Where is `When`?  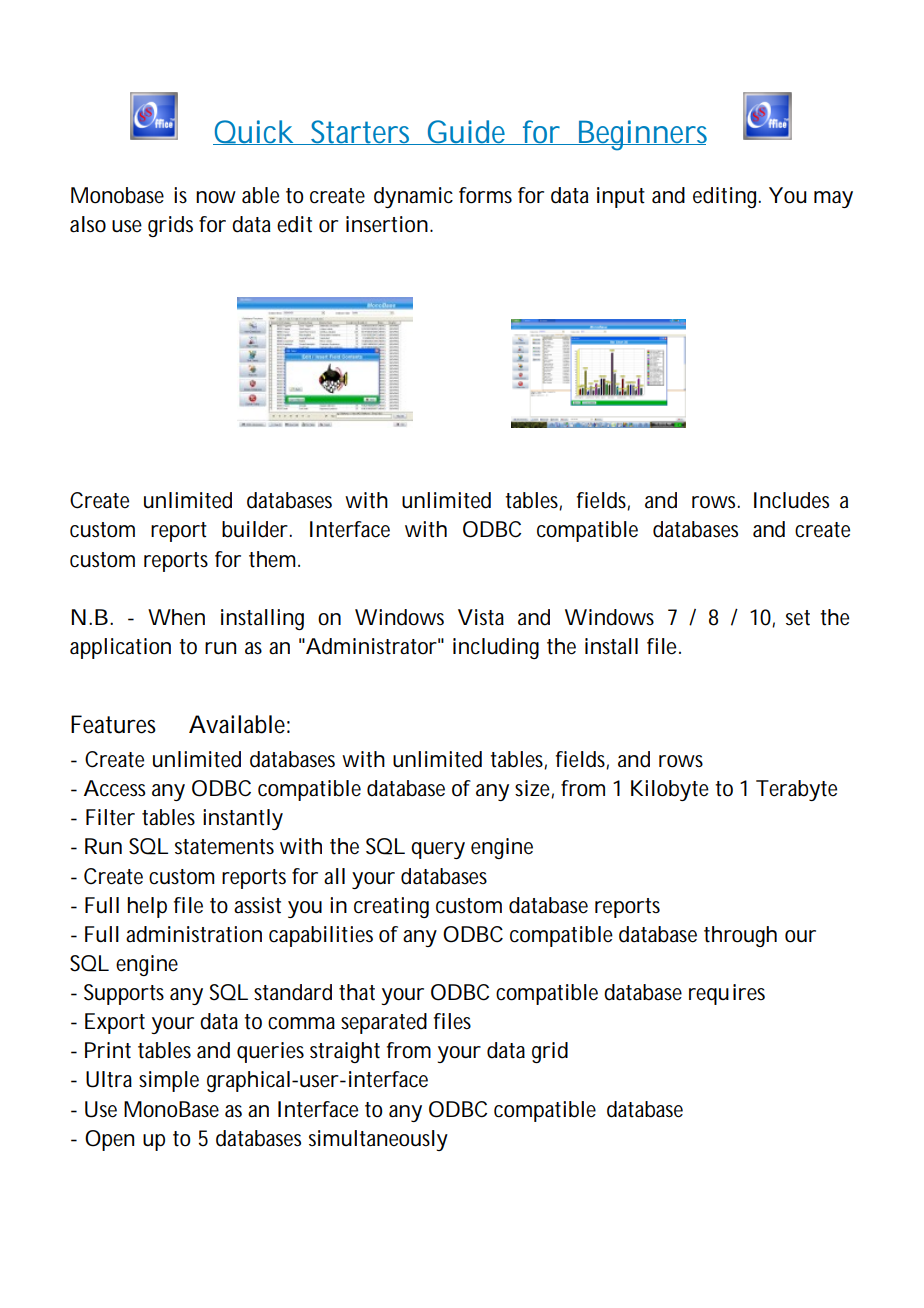 When is located at coordinates (176, 617).
